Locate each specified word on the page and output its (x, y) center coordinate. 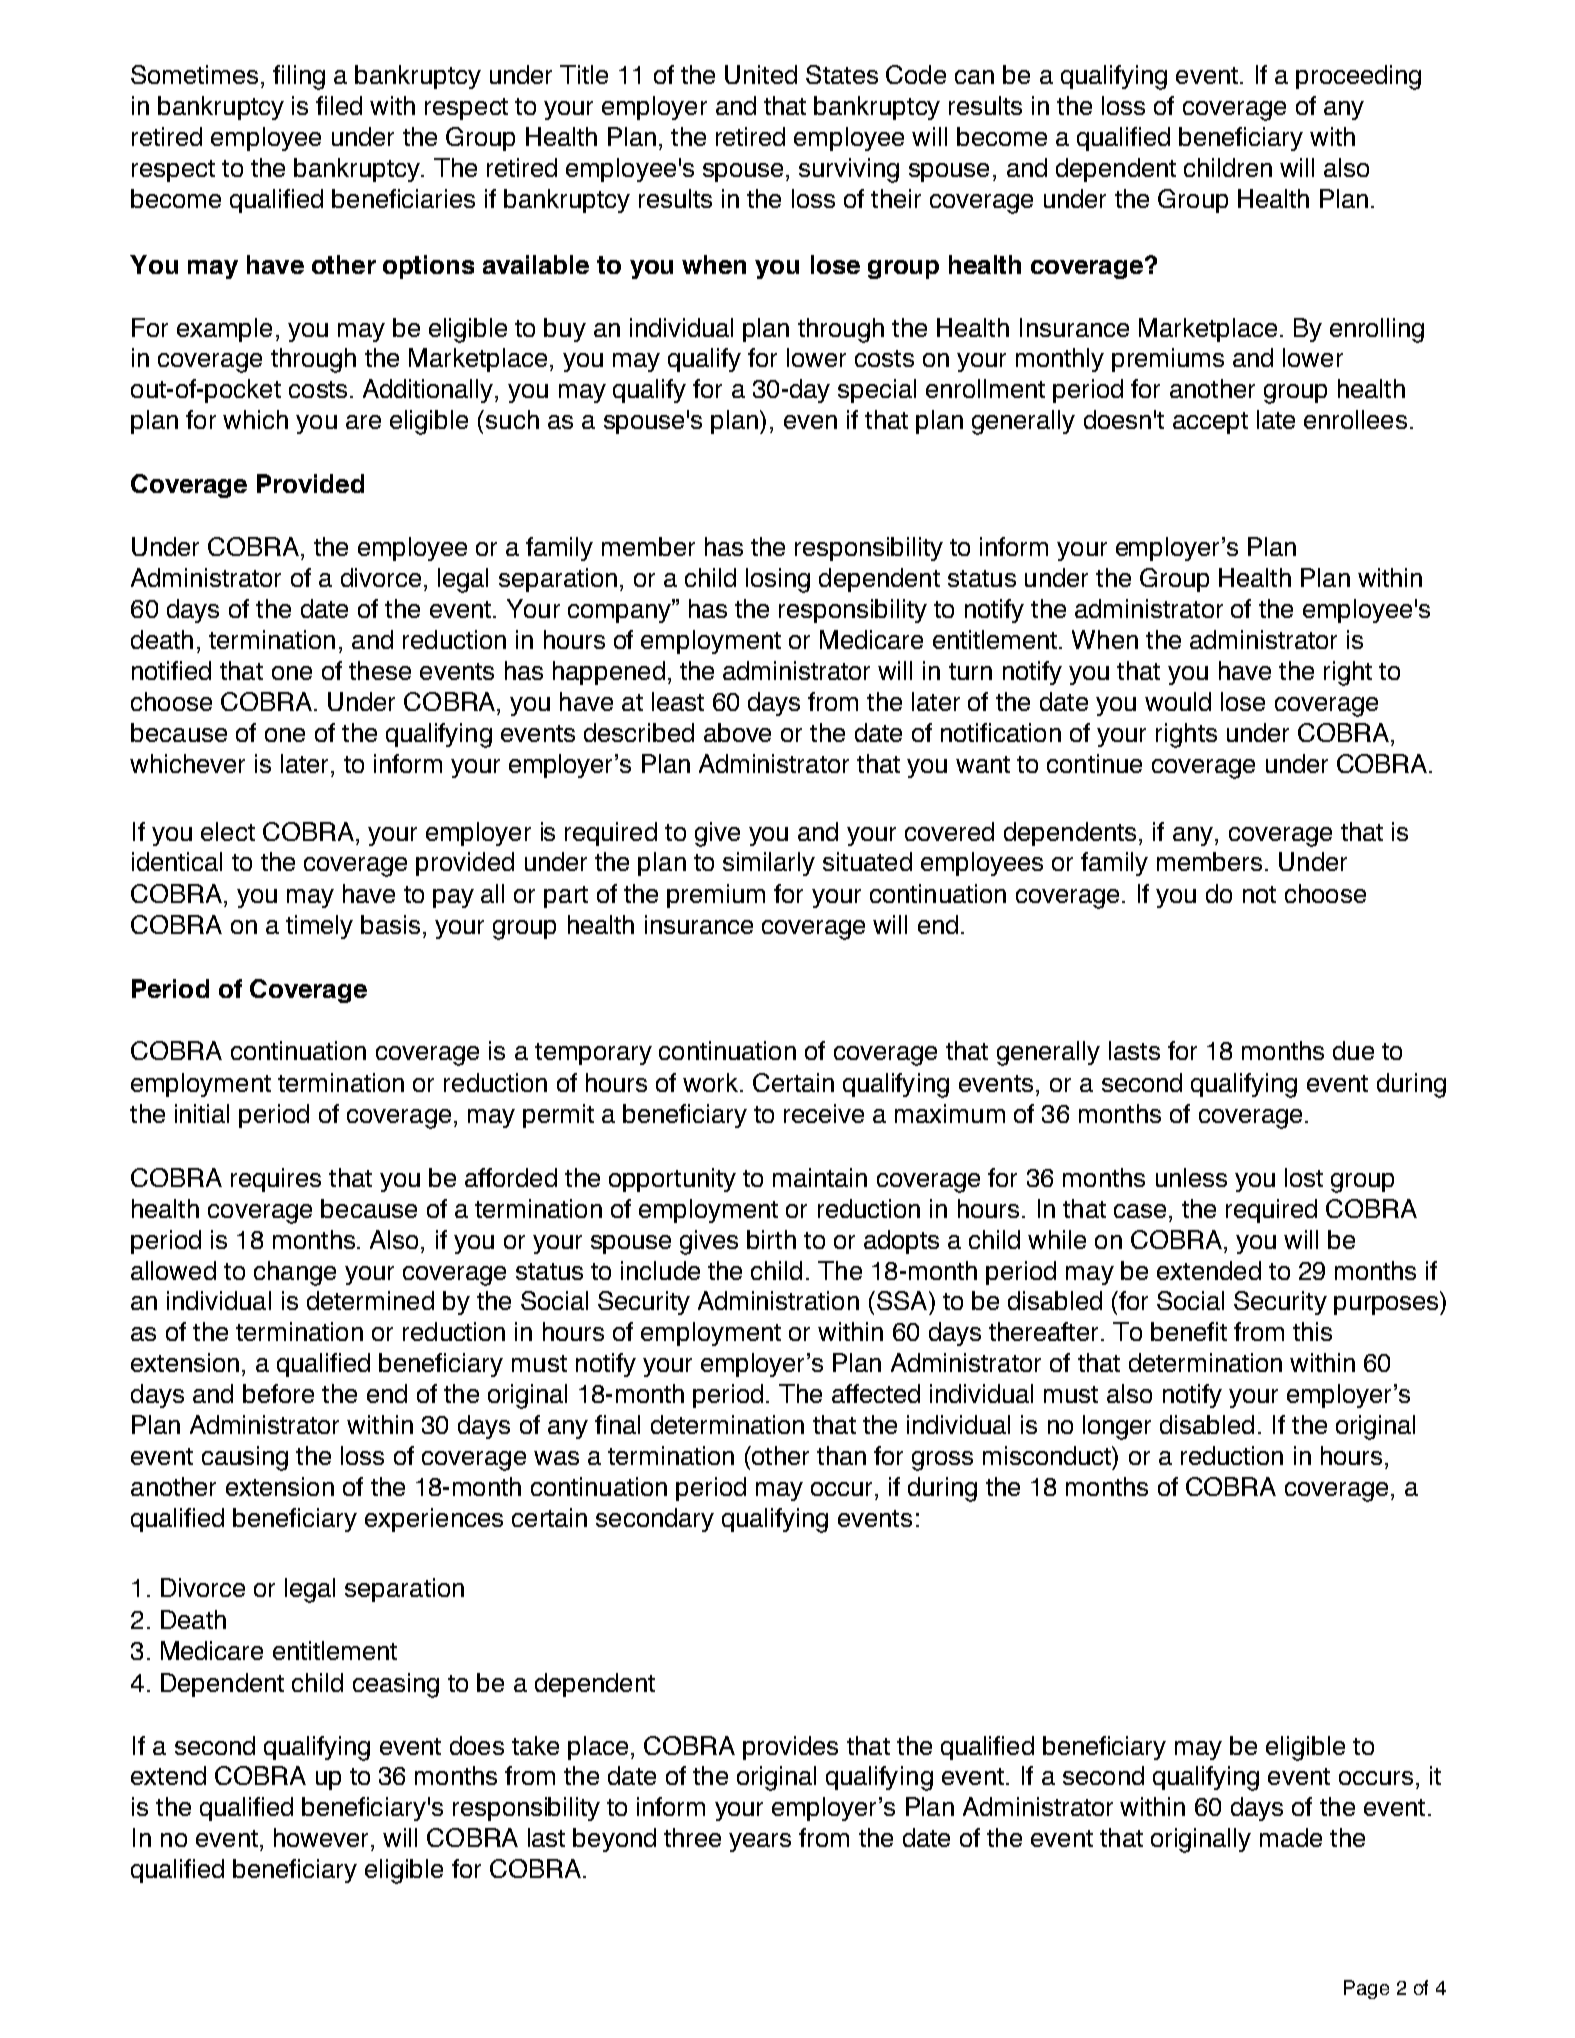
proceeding (1358, 77)
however (321, 1837)
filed (339, 105)
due (1353, 1050)
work (712, 1082)
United (761, 74)
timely (319, 927)
